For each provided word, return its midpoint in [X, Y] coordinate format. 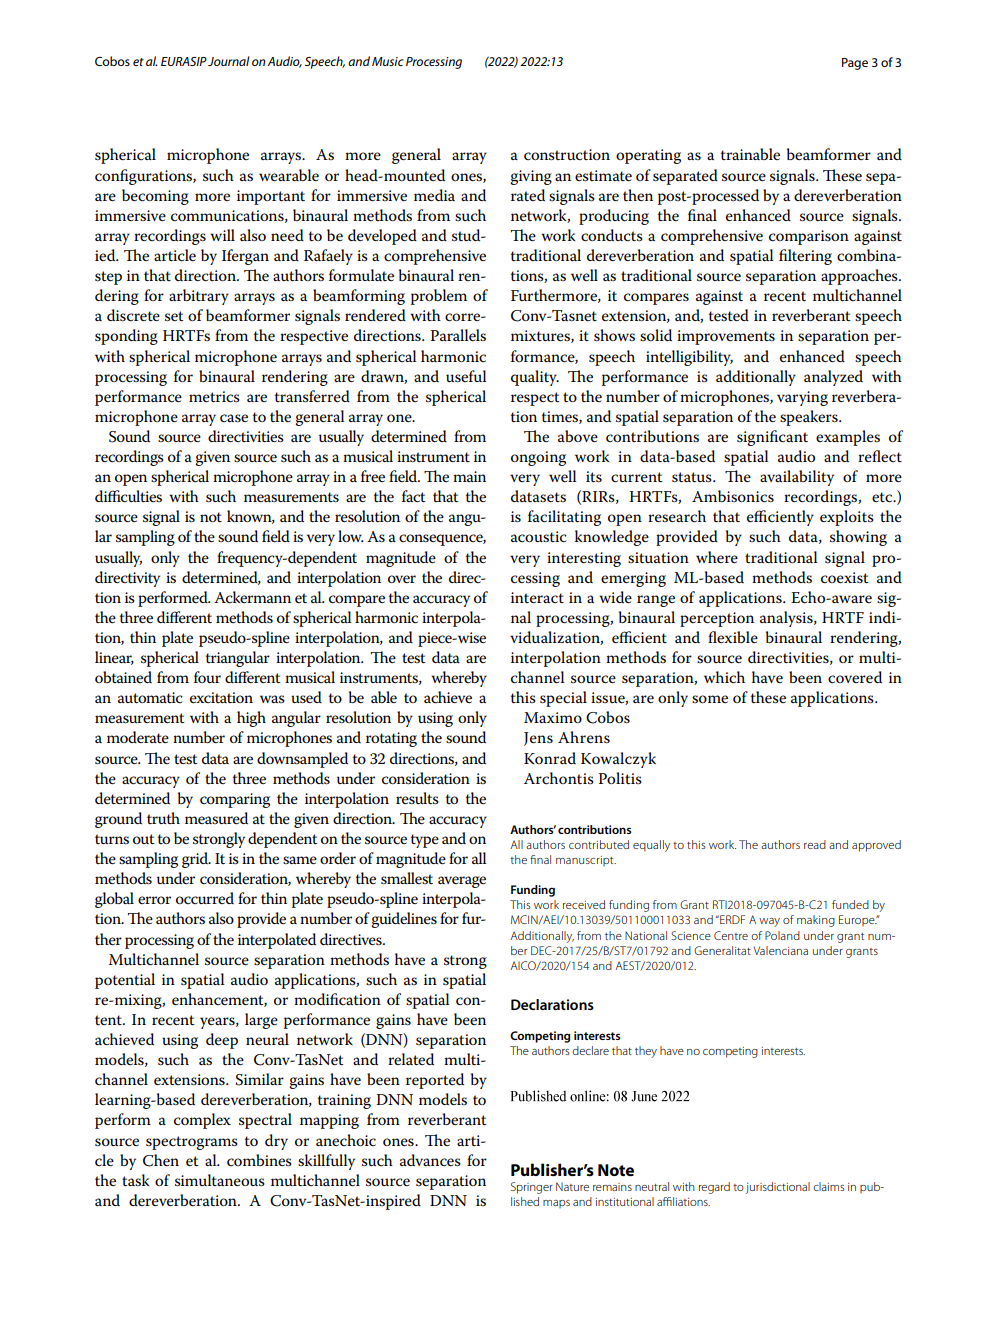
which [724, 677]
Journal [229, 61]
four [207, 677]
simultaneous [220, 1180]
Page [855, 64]
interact [537, 597]
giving [531, 177]
